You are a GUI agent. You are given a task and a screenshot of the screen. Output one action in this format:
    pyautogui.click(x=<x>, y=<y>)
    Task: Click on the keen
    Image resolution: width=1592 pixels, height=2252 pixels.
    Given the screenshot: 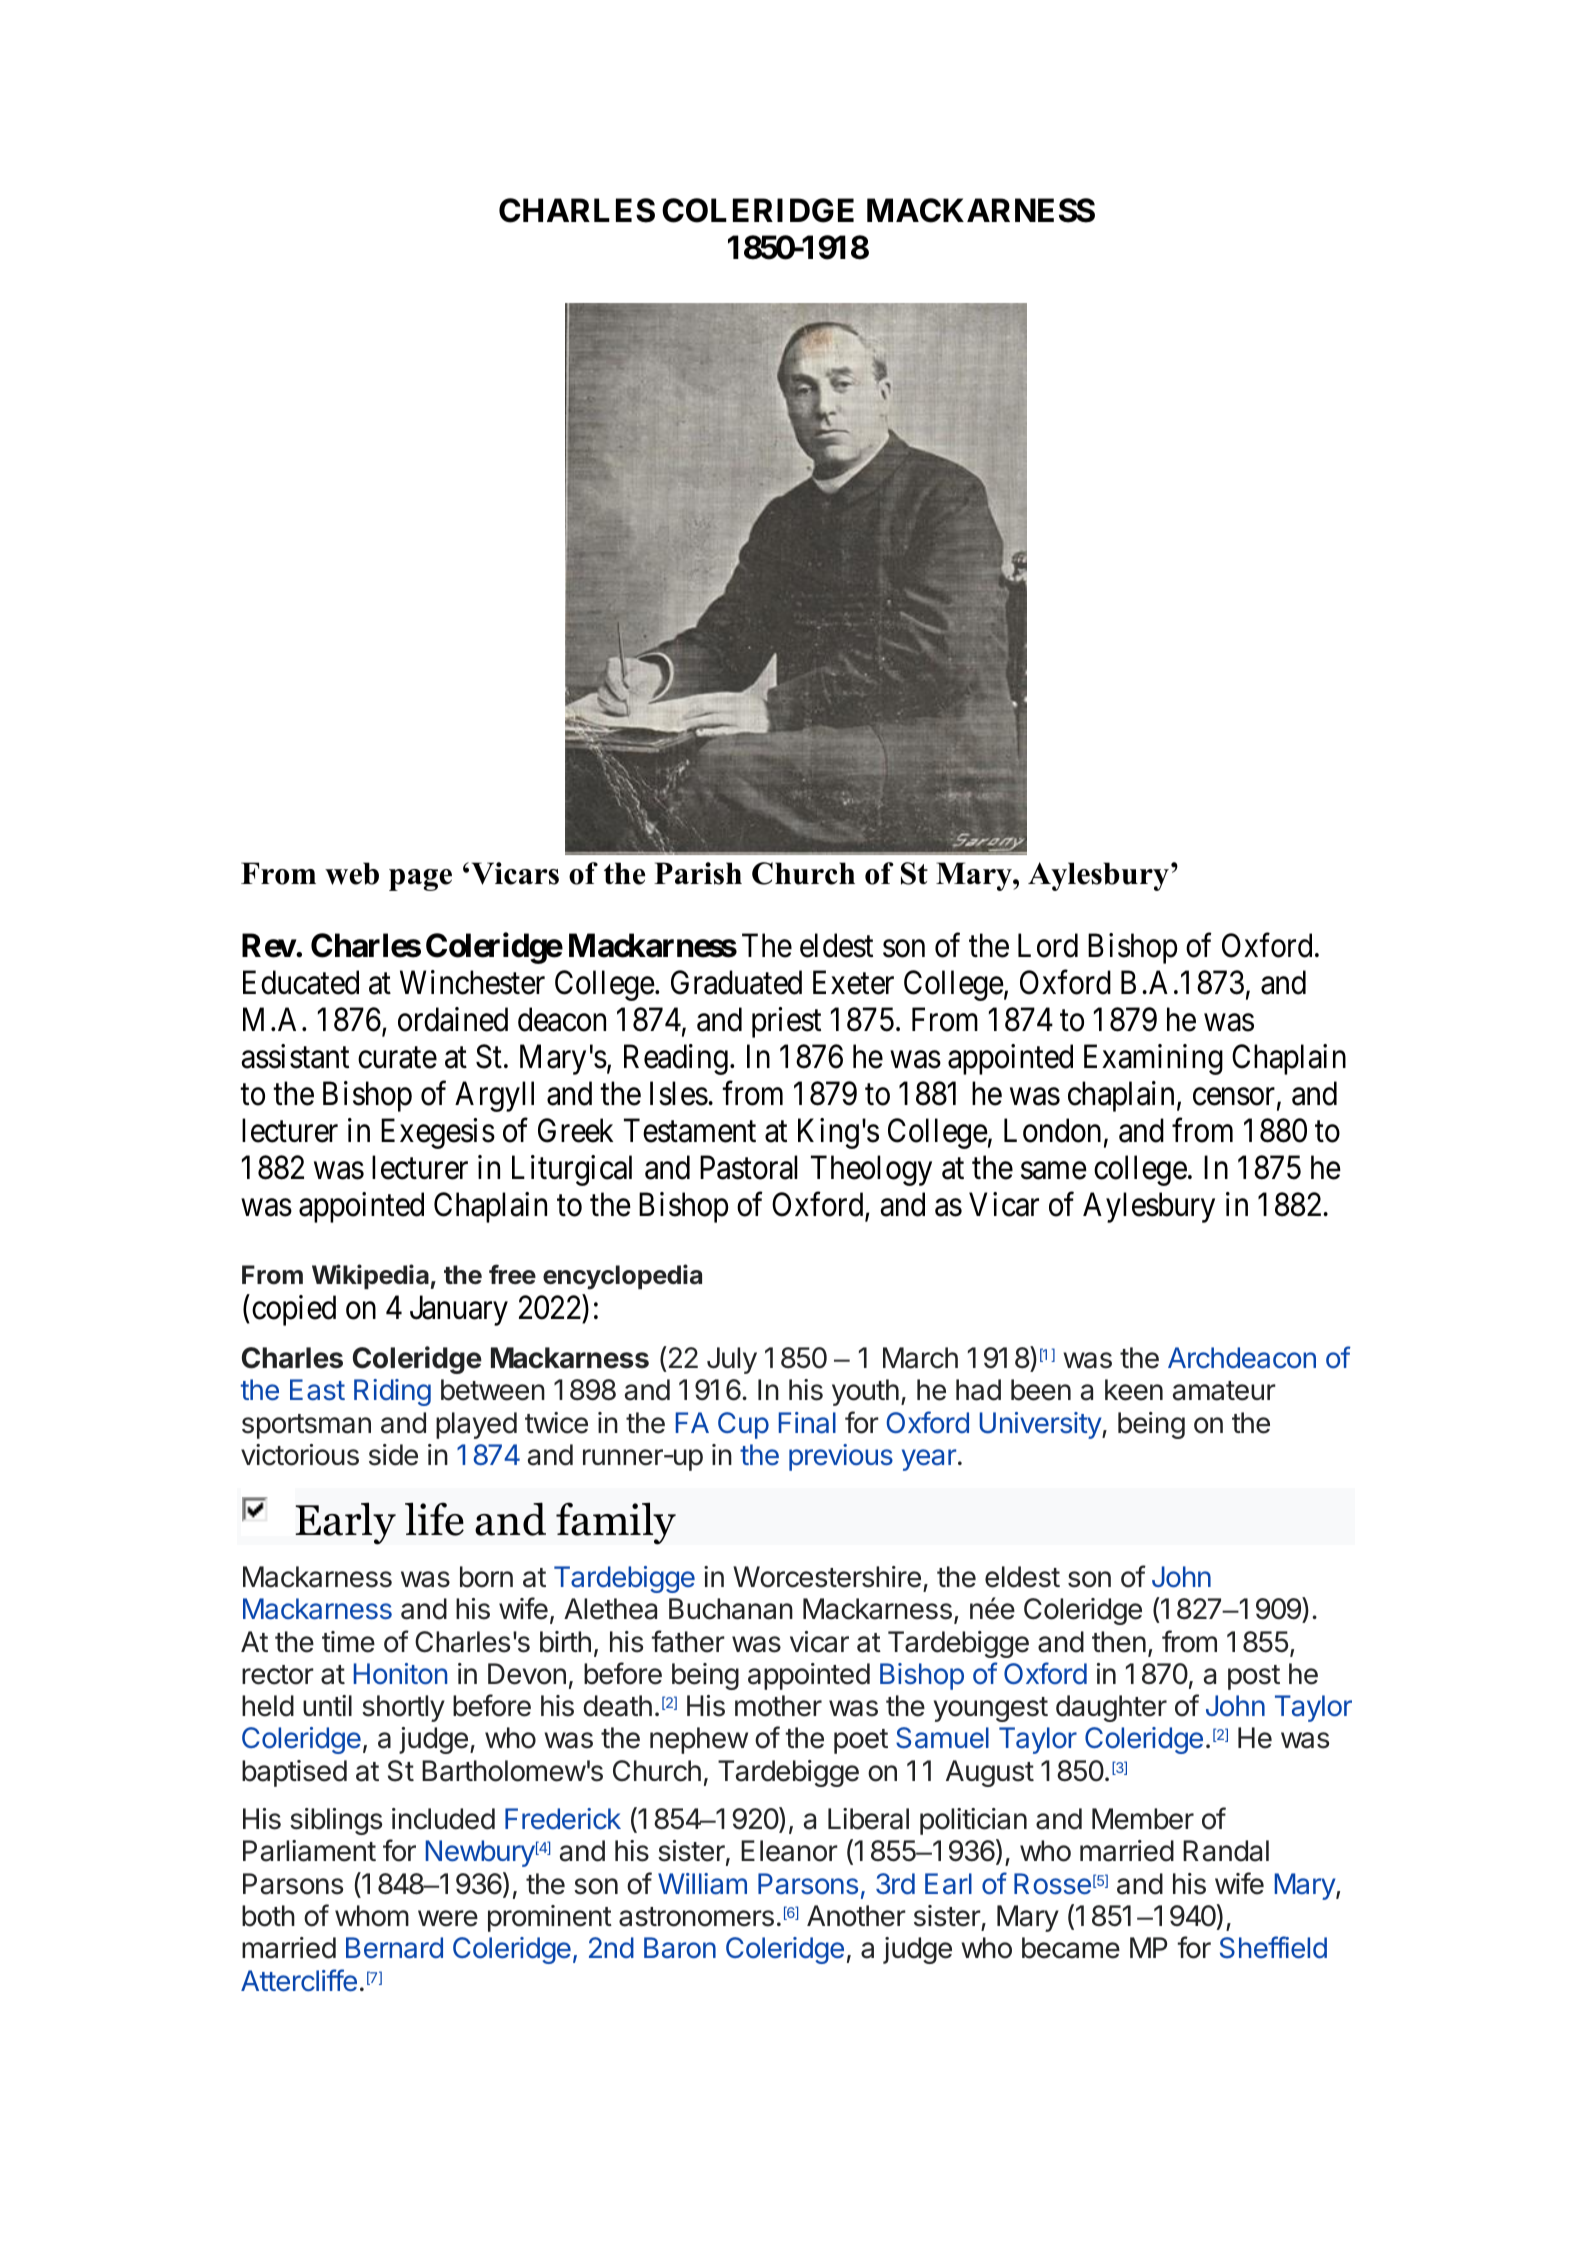 What is the action you would take?
    pyautogui.click(x=1134, y=1390)
